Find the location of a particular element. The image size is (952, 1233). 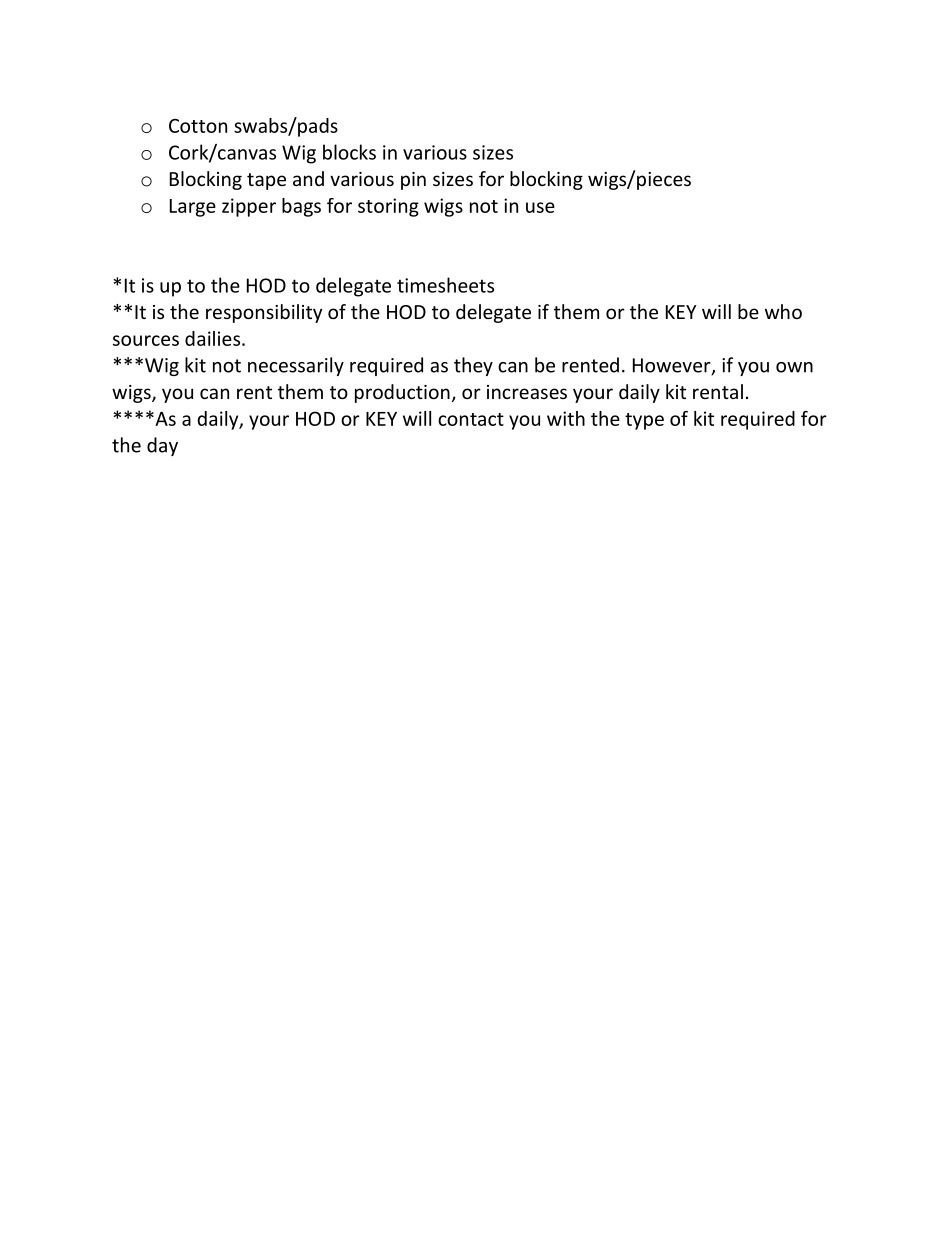

timesheets is located at coordinates (445, 285).
